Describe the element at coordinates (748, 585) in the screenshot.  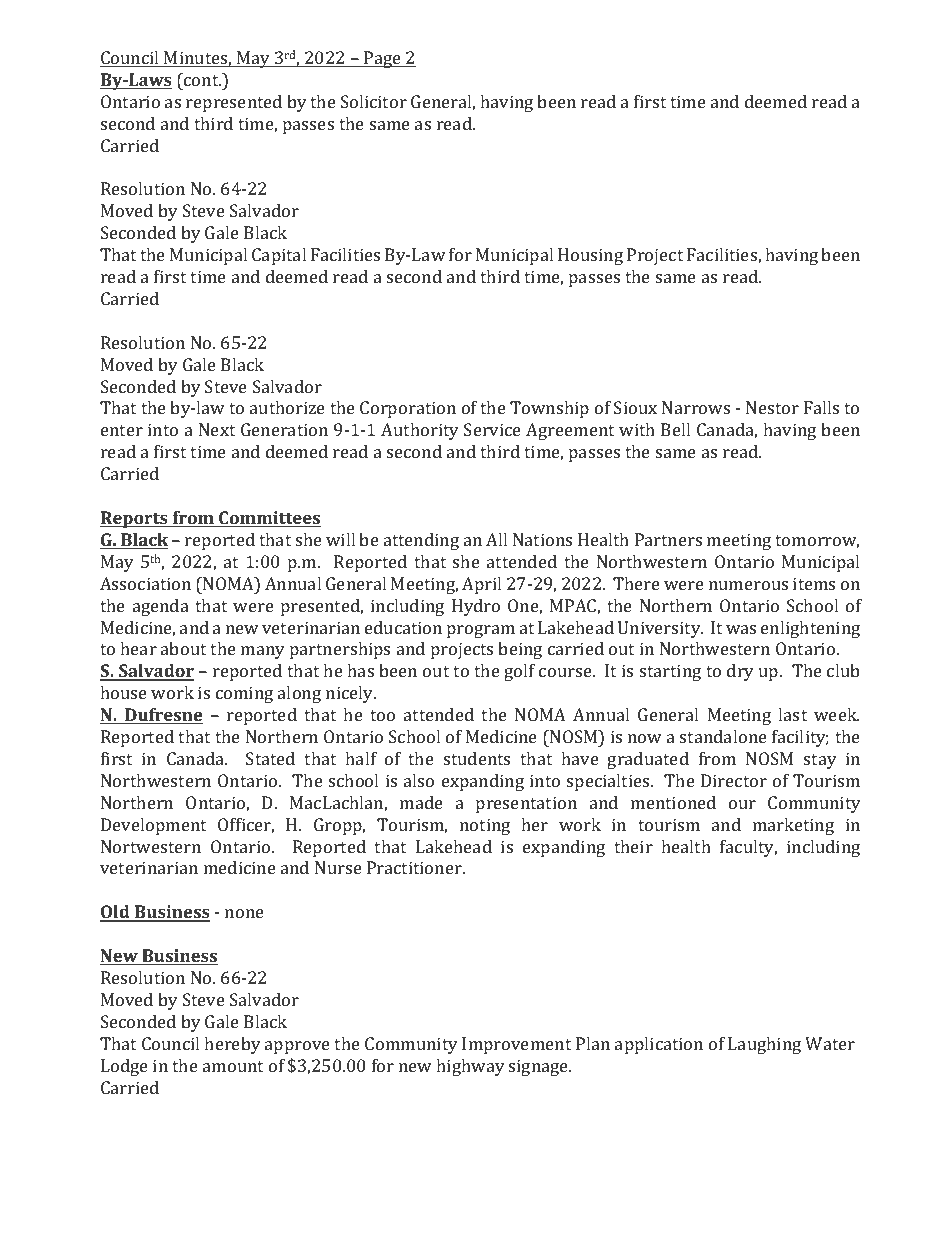
I see `numerous` at that location.
